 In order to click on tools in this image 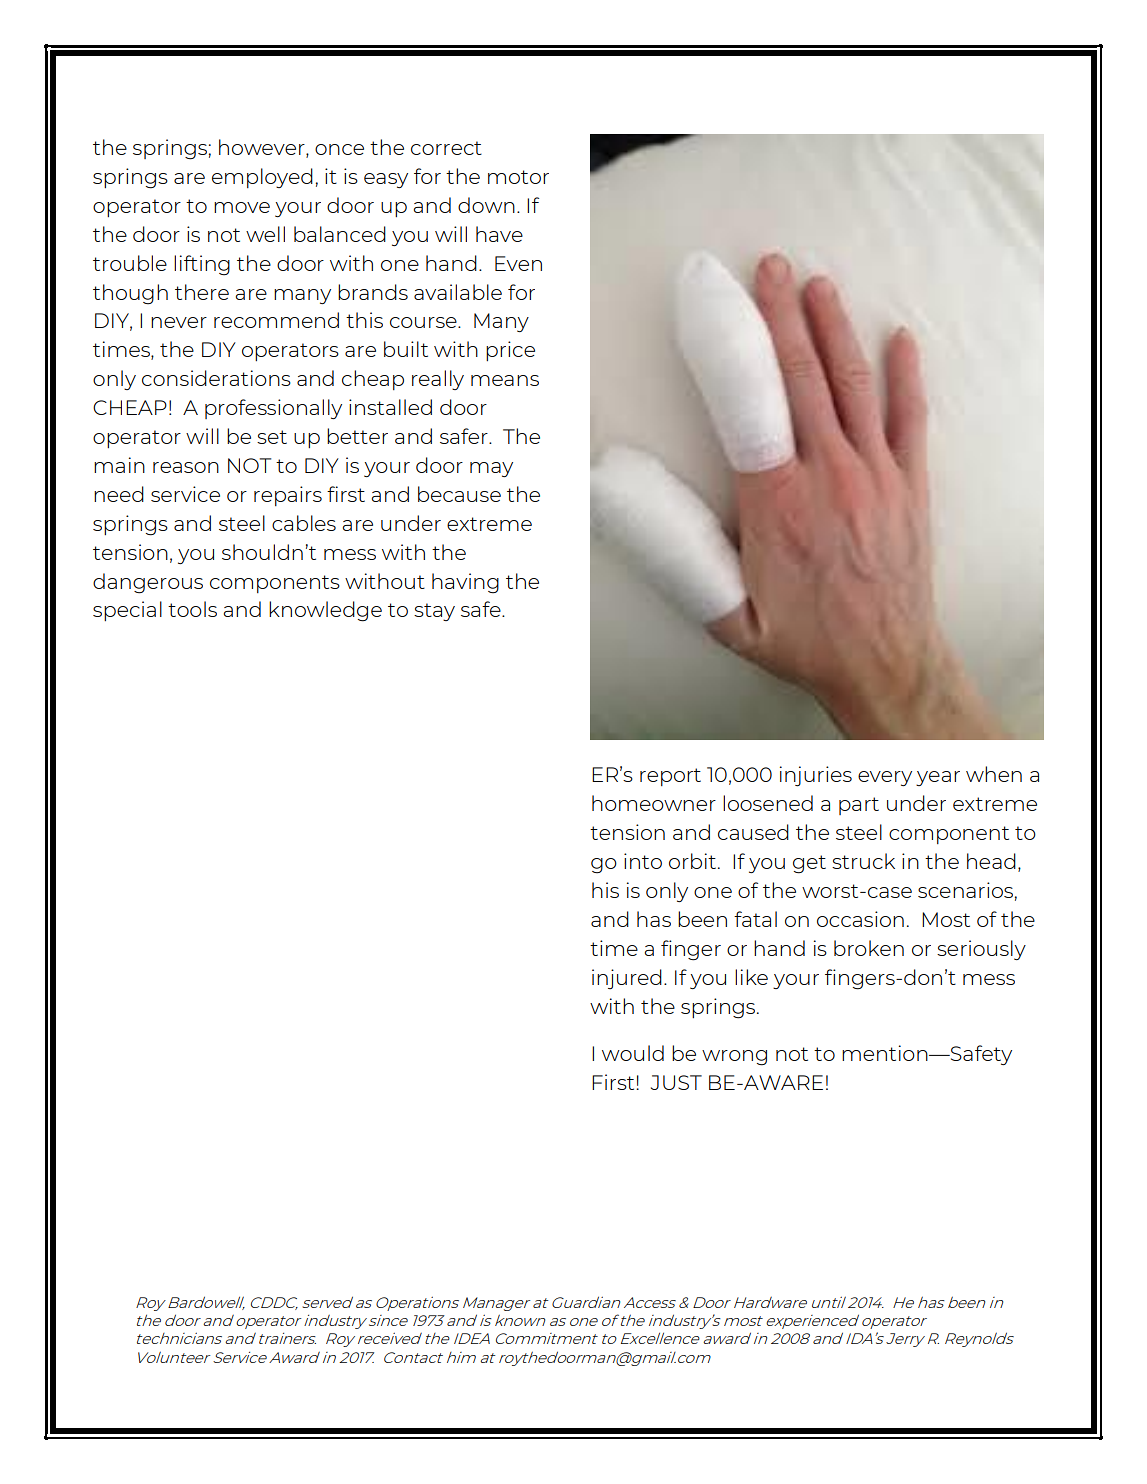, I will do `click(192, 609)`.
